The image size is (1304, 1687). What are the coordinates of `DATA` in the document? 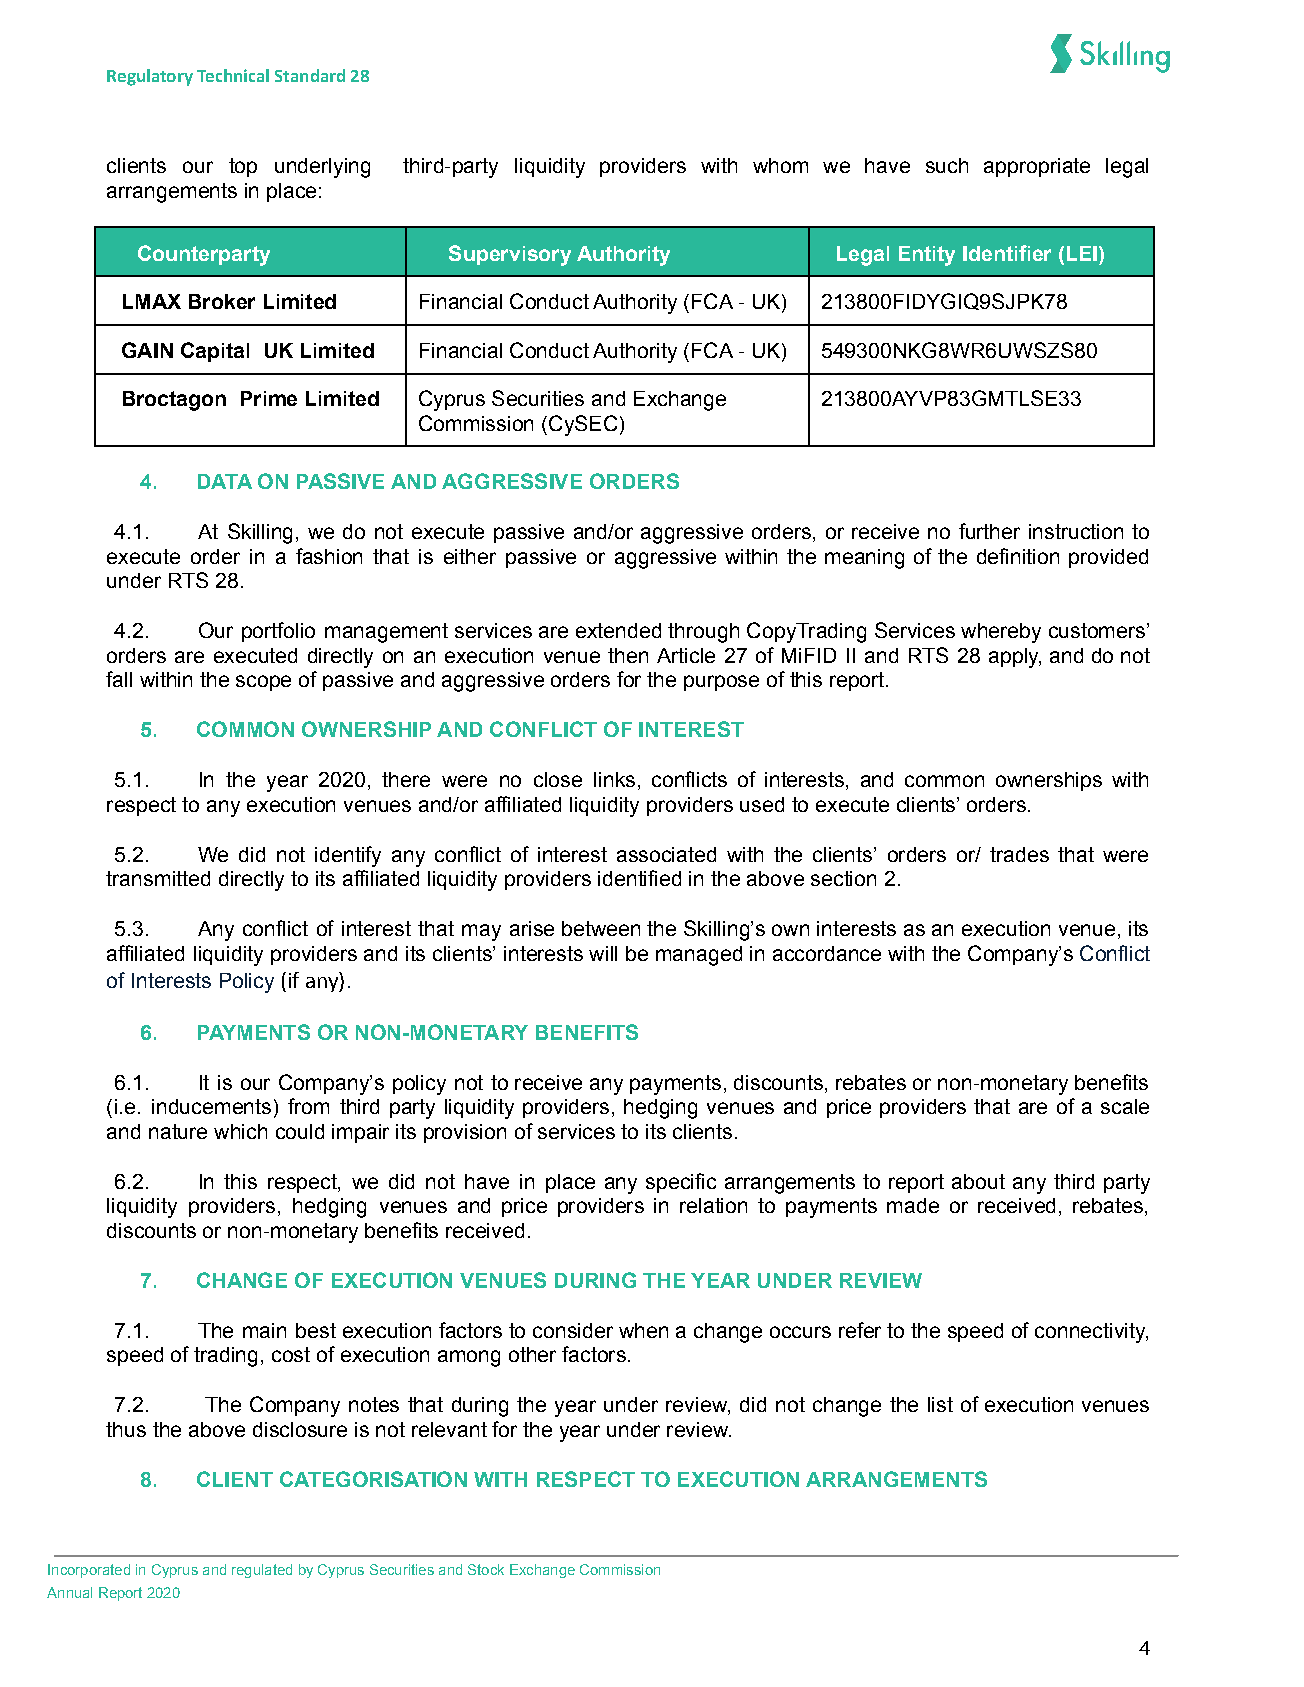 It's located at (225, 481).
